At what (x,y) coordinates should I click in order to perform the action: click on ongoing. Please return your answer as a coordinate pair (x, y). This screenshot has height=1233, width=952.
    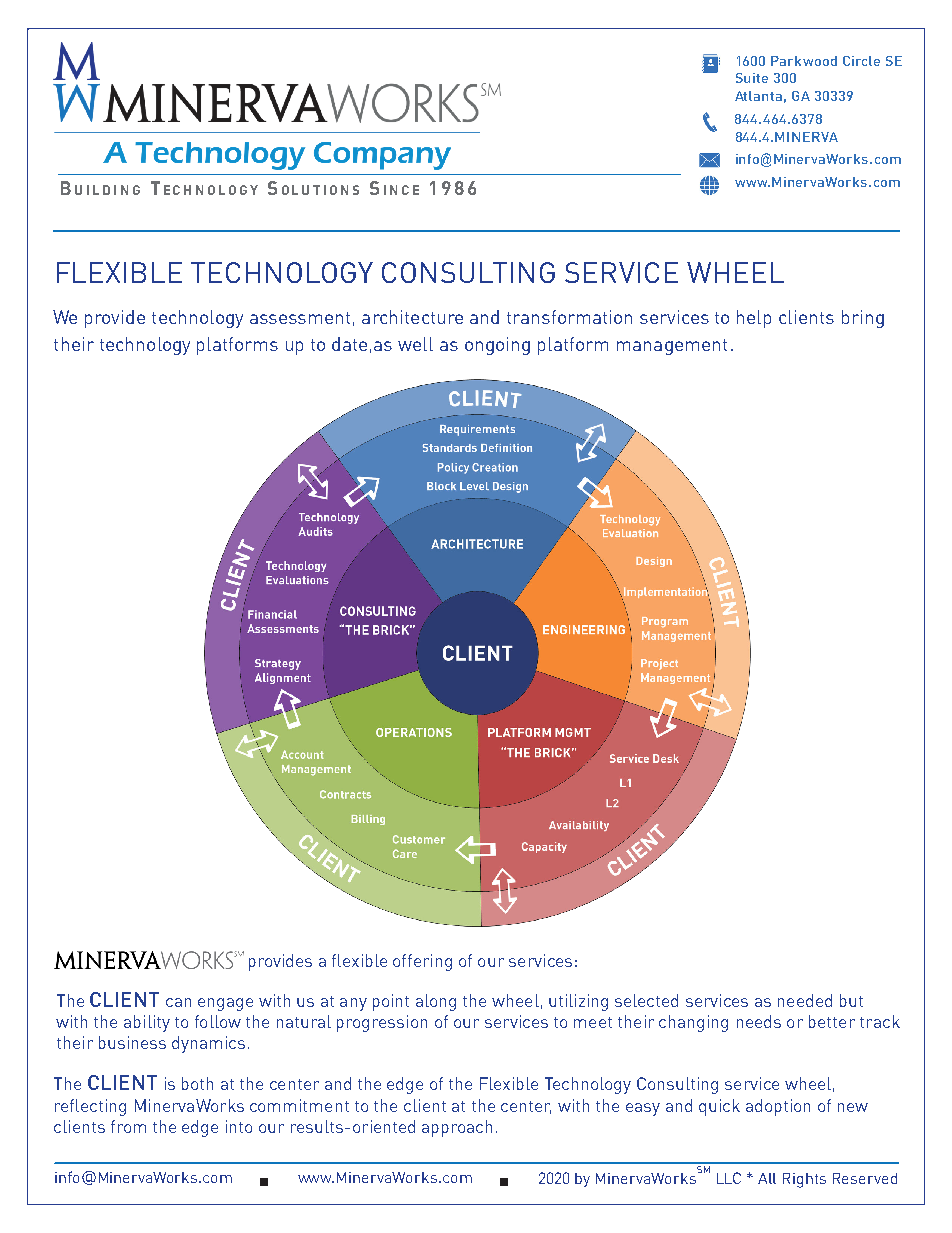
    Looking at the image, I should click on (497, 346).
